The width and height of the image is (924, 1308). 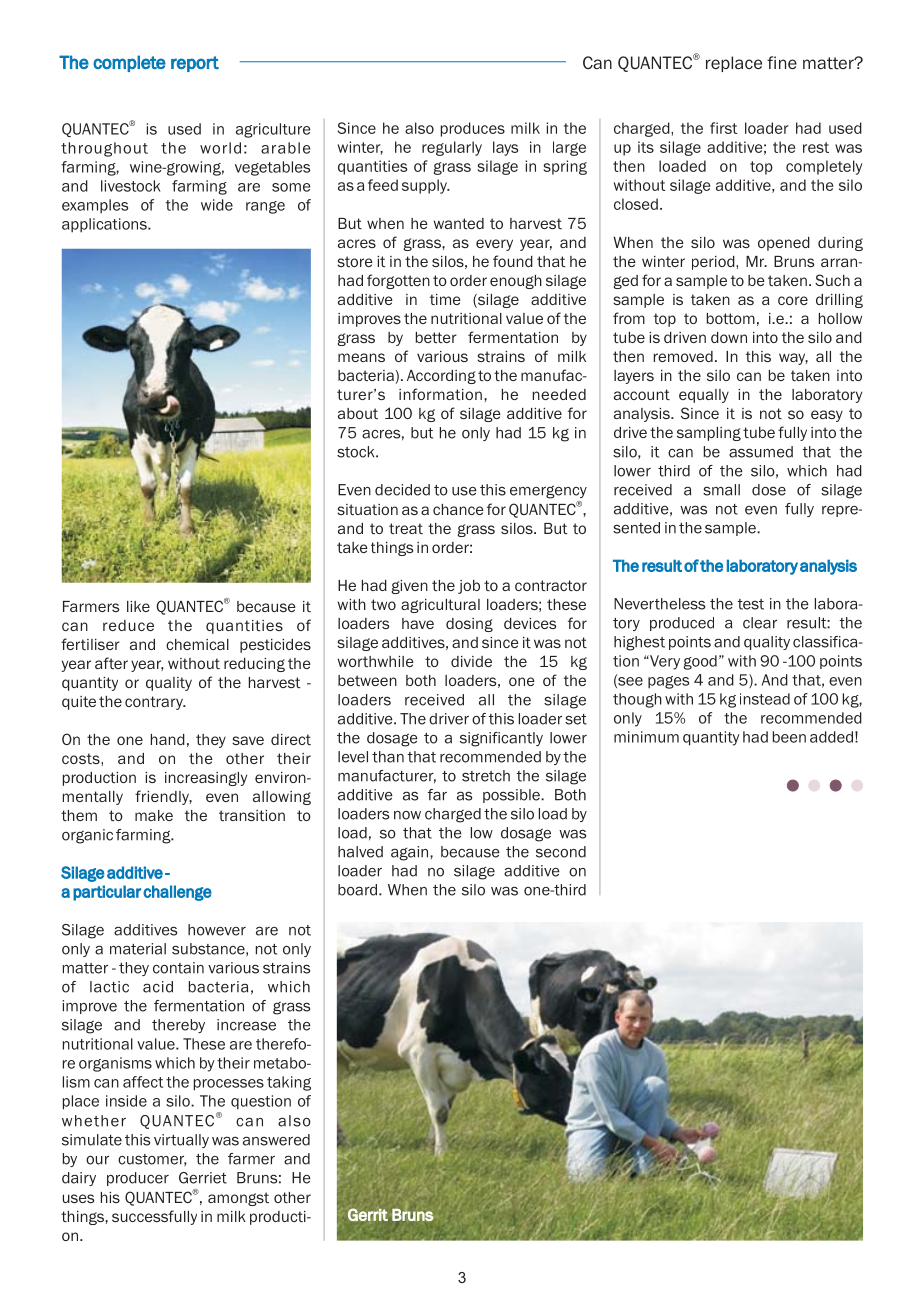 What do you see at coordinates (458, 509) in the image?
I see `chance` at bounding box center [458, 509].
